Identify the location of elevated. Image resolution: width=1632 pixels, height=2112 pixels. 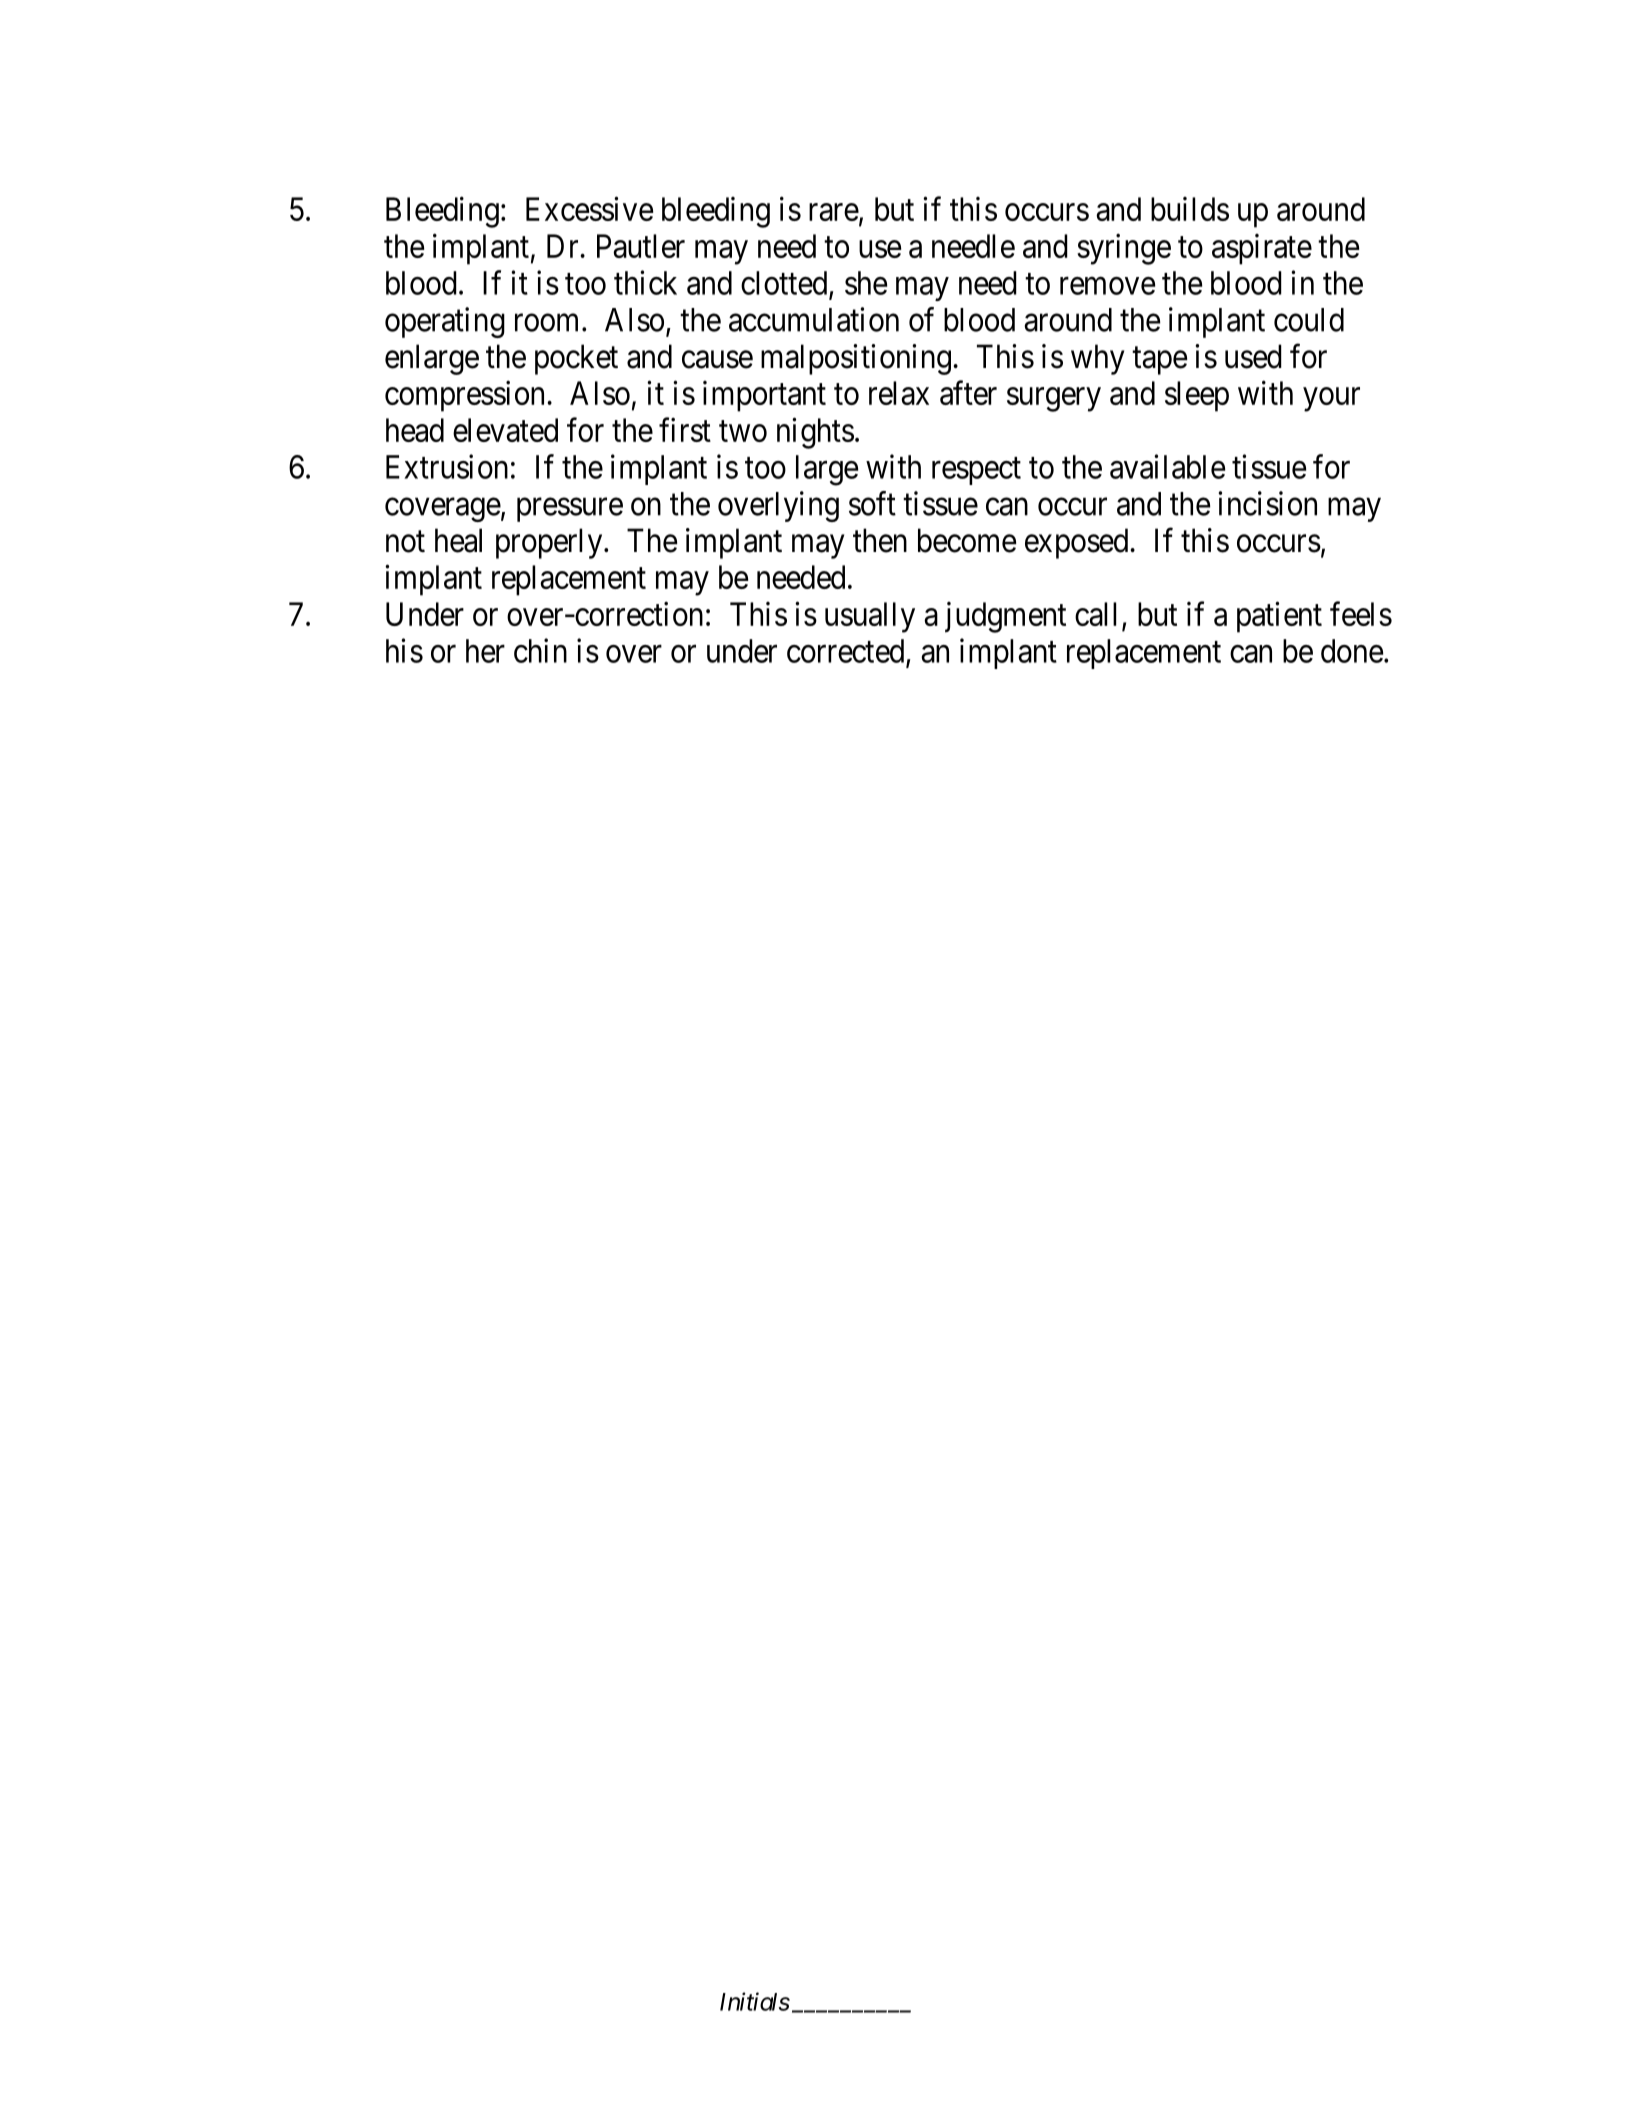
(505, 430).
